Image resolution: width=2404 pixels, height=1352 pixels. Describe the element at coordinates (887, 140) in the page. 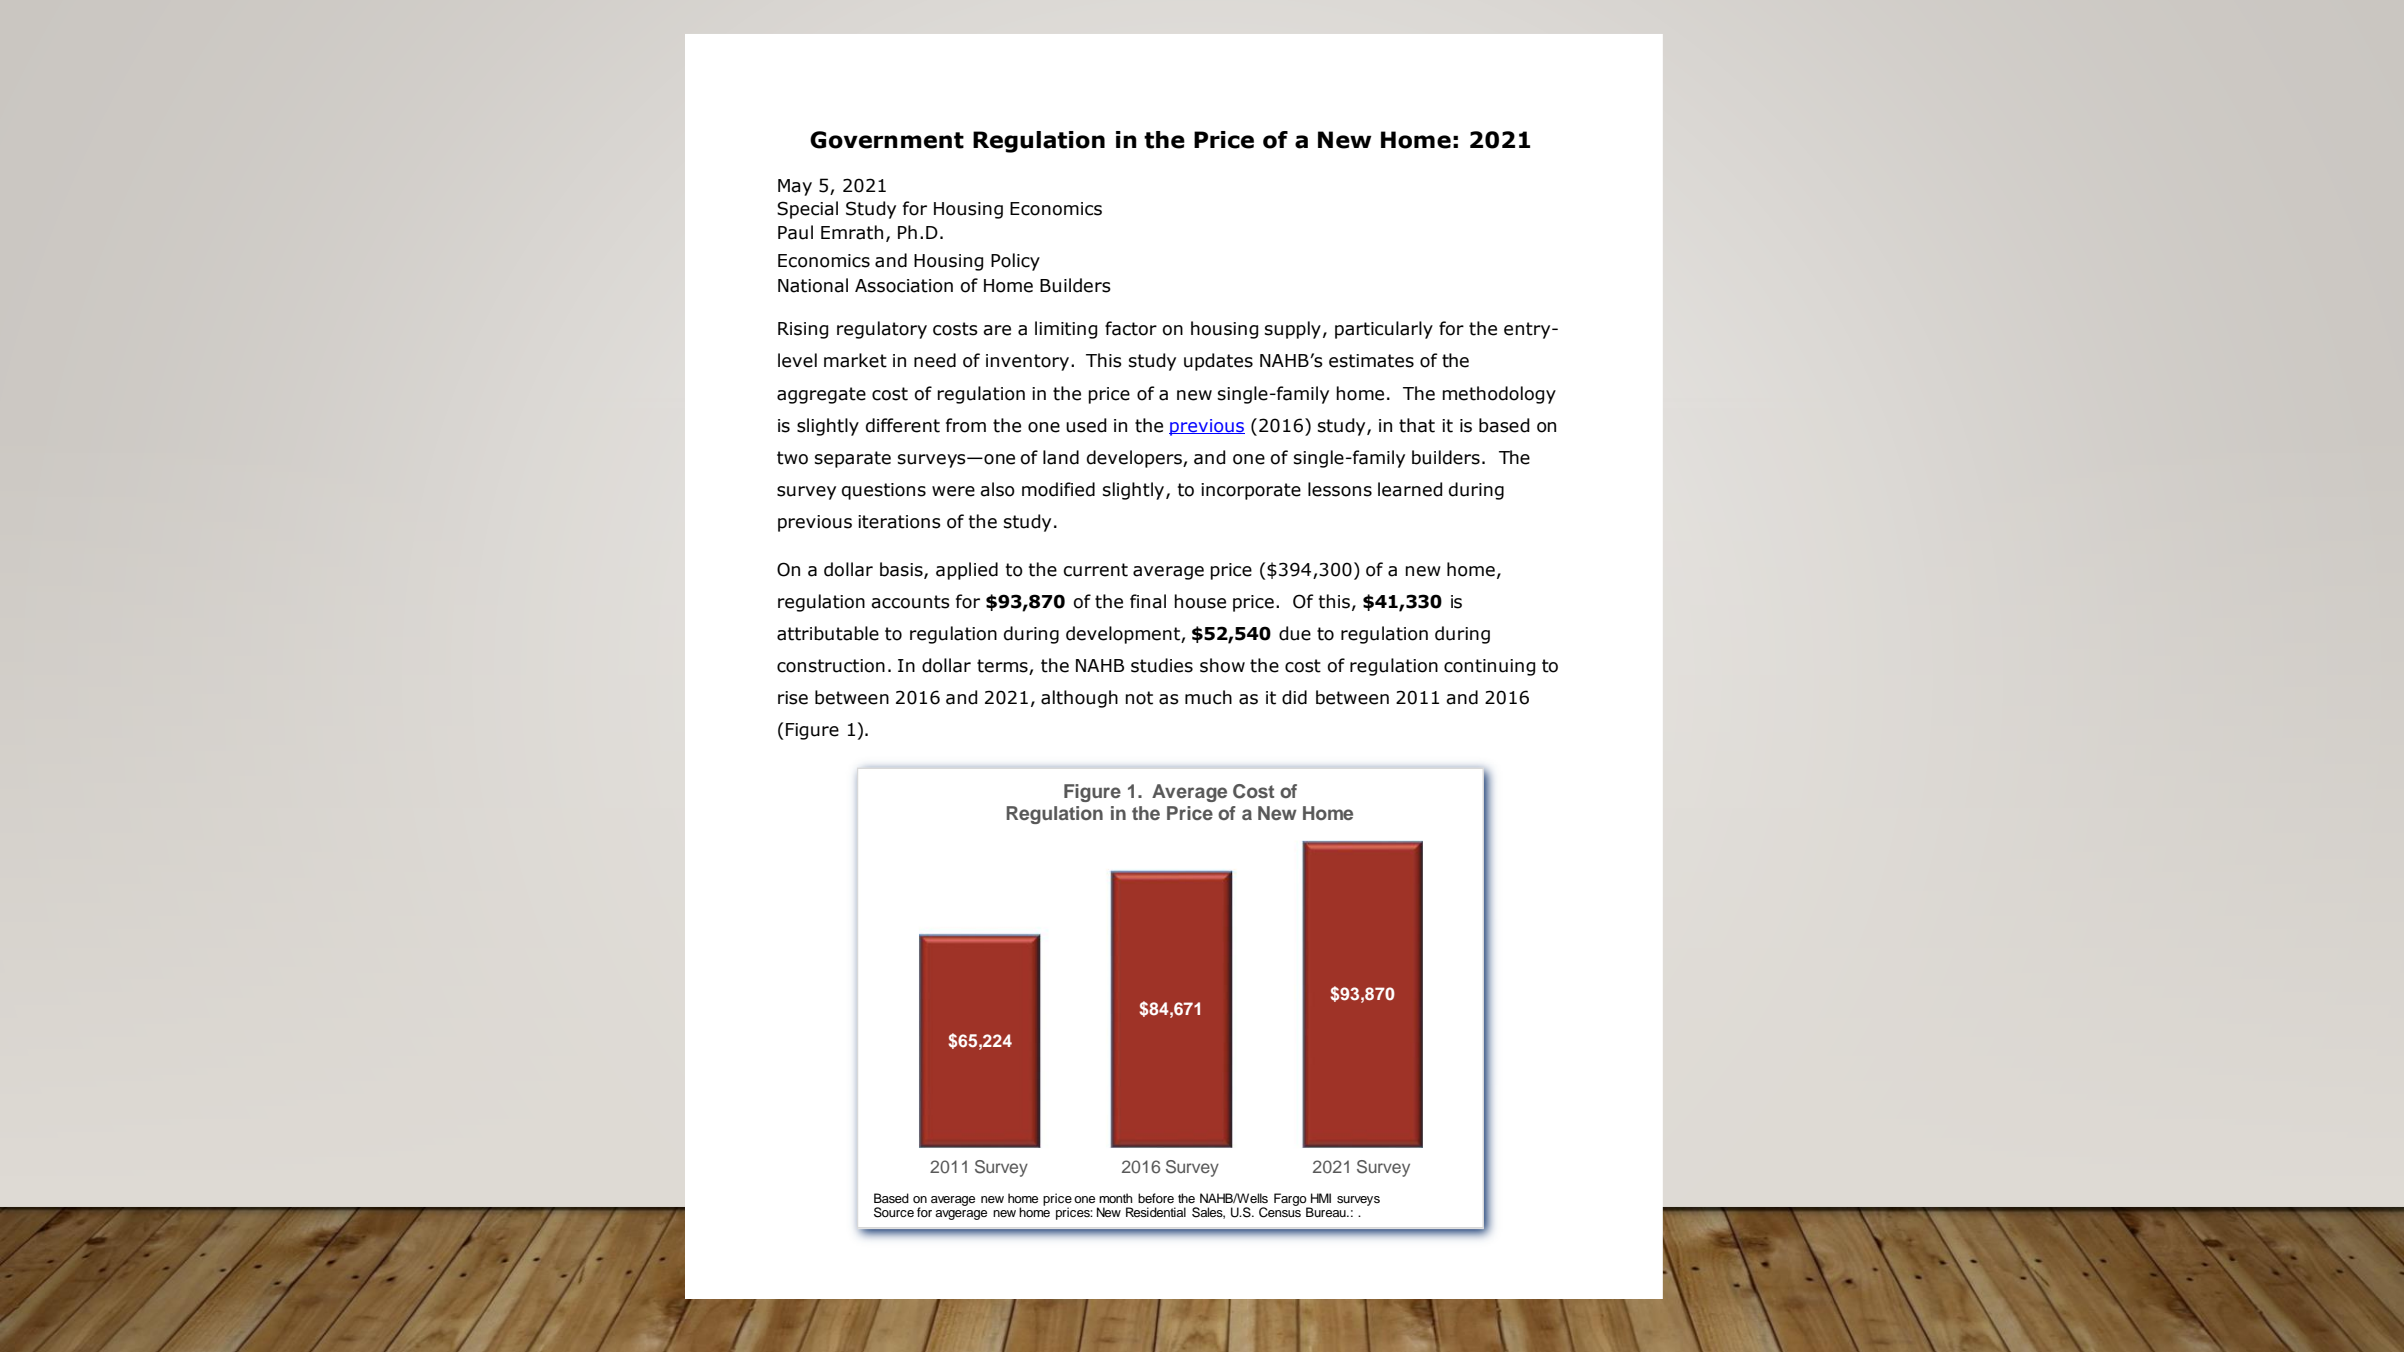

I see `Government` at that location.
